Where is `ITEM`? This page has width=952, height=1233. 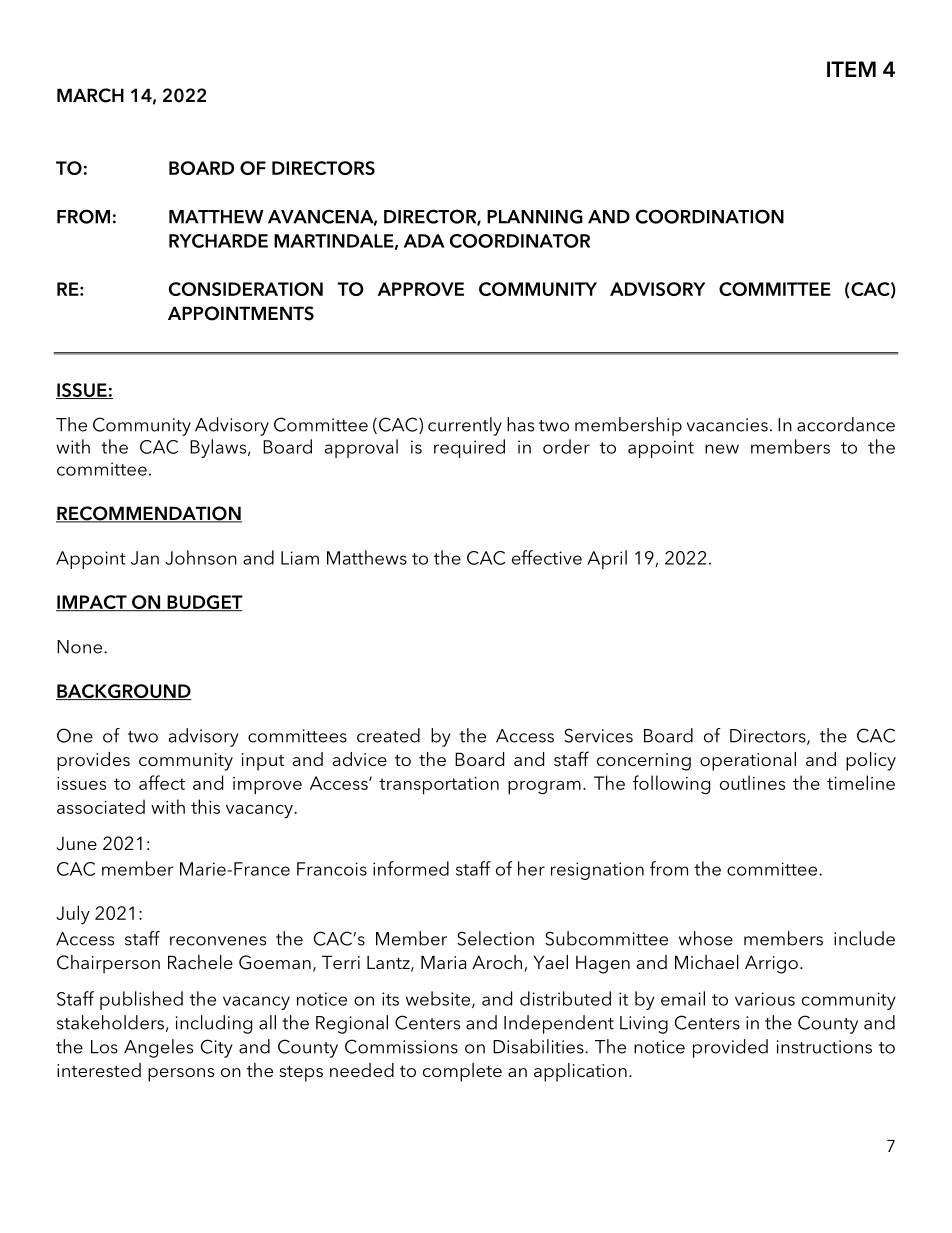 ITEM is located at coordinates (851, 69).
